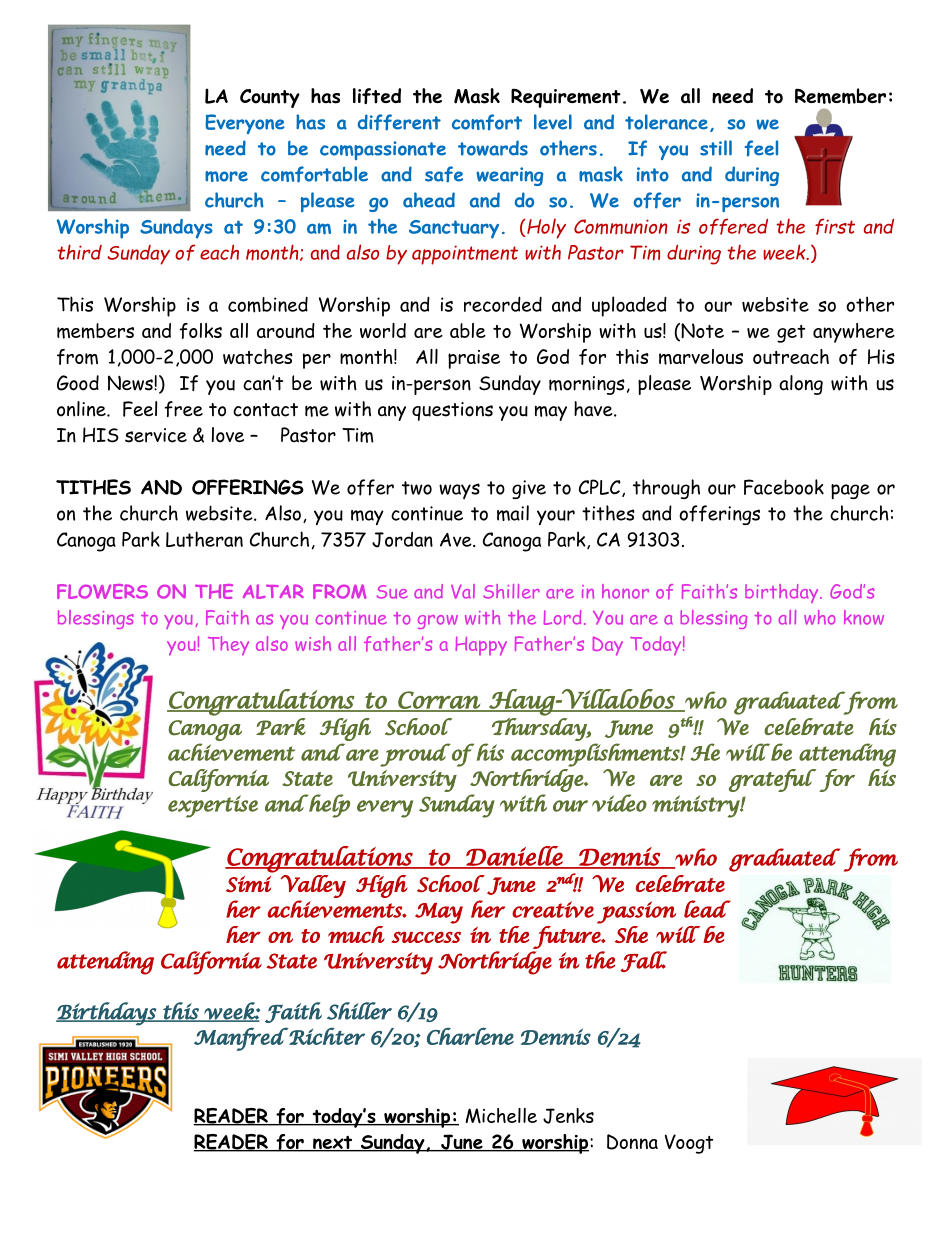 This image has width=952, height=1233. I want to click on still, so click(716, 148).
